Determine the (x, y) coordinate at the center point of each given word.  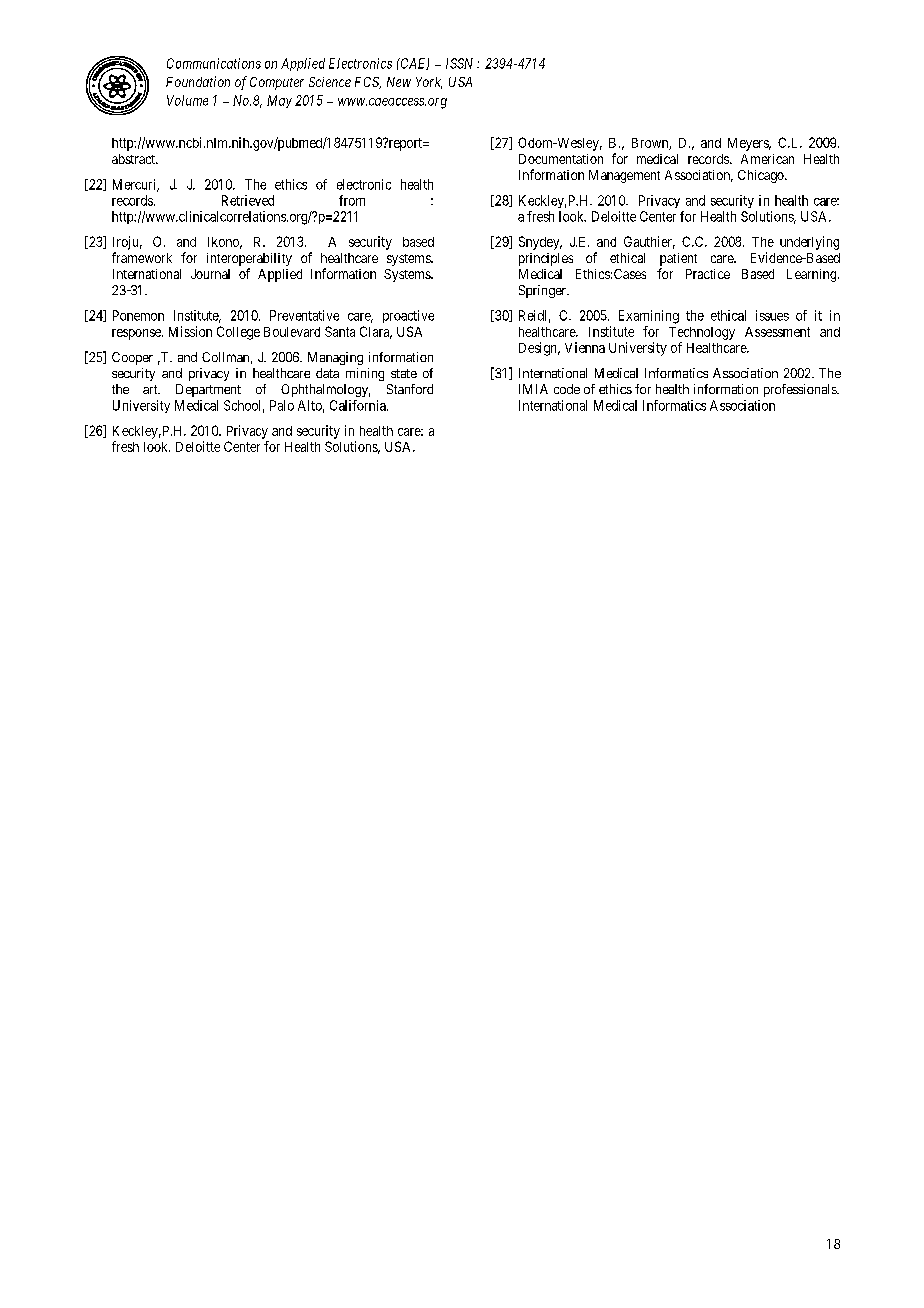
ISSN (459, 63)
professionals (801, 390)
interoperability (249, 261)
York (429, 83)
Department (208, 390)
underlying (809, 243)
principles (546, 259)
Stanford (410, 389)
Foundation (198, 81)
